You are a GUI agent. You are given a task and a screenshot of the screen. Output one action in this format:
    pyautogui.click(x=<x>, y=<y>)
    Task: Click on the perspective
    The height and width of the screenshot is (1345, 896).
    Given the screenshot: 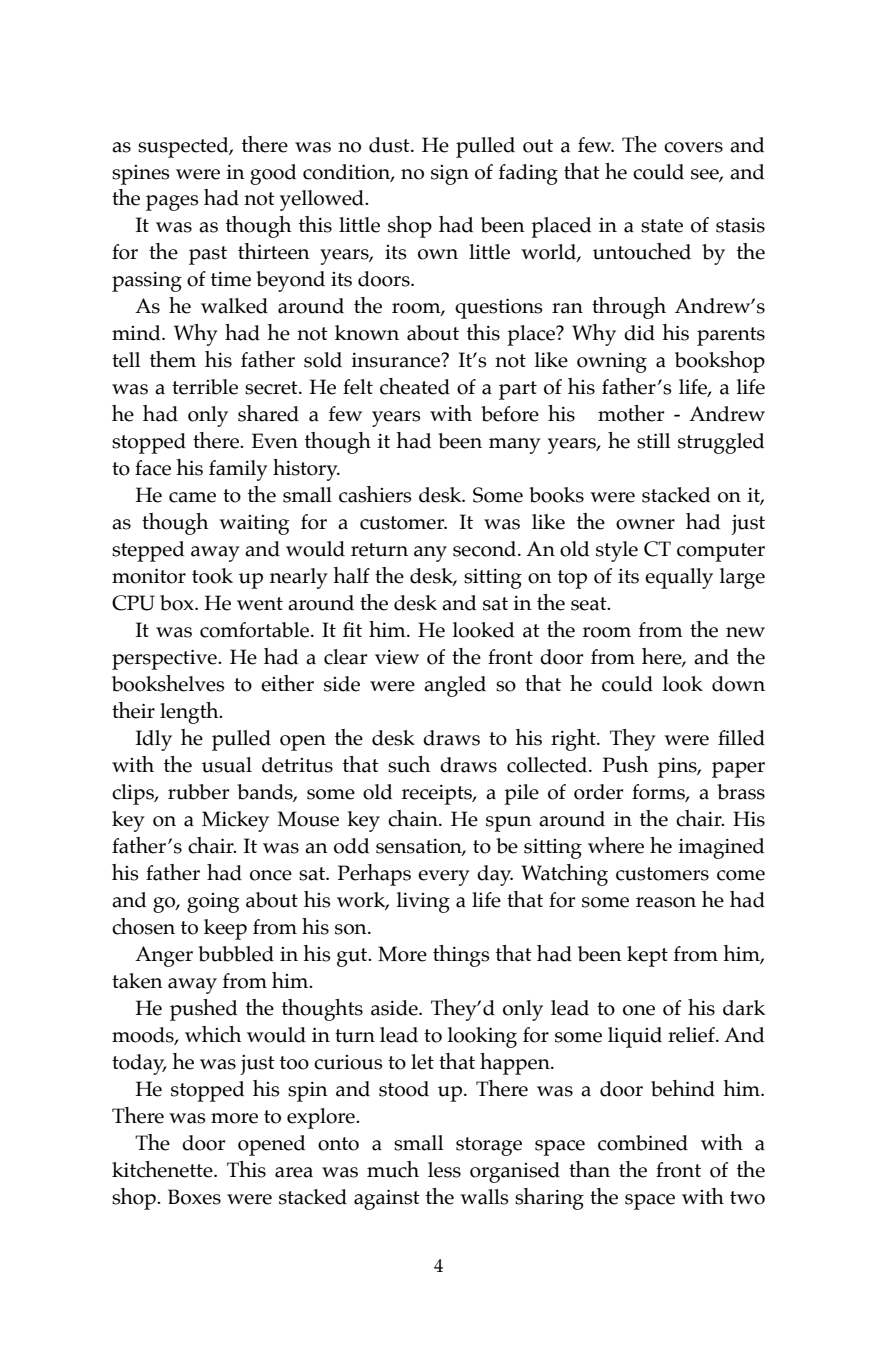 What is the action you would take?
    pyautogui.click(x=165, y=659)
